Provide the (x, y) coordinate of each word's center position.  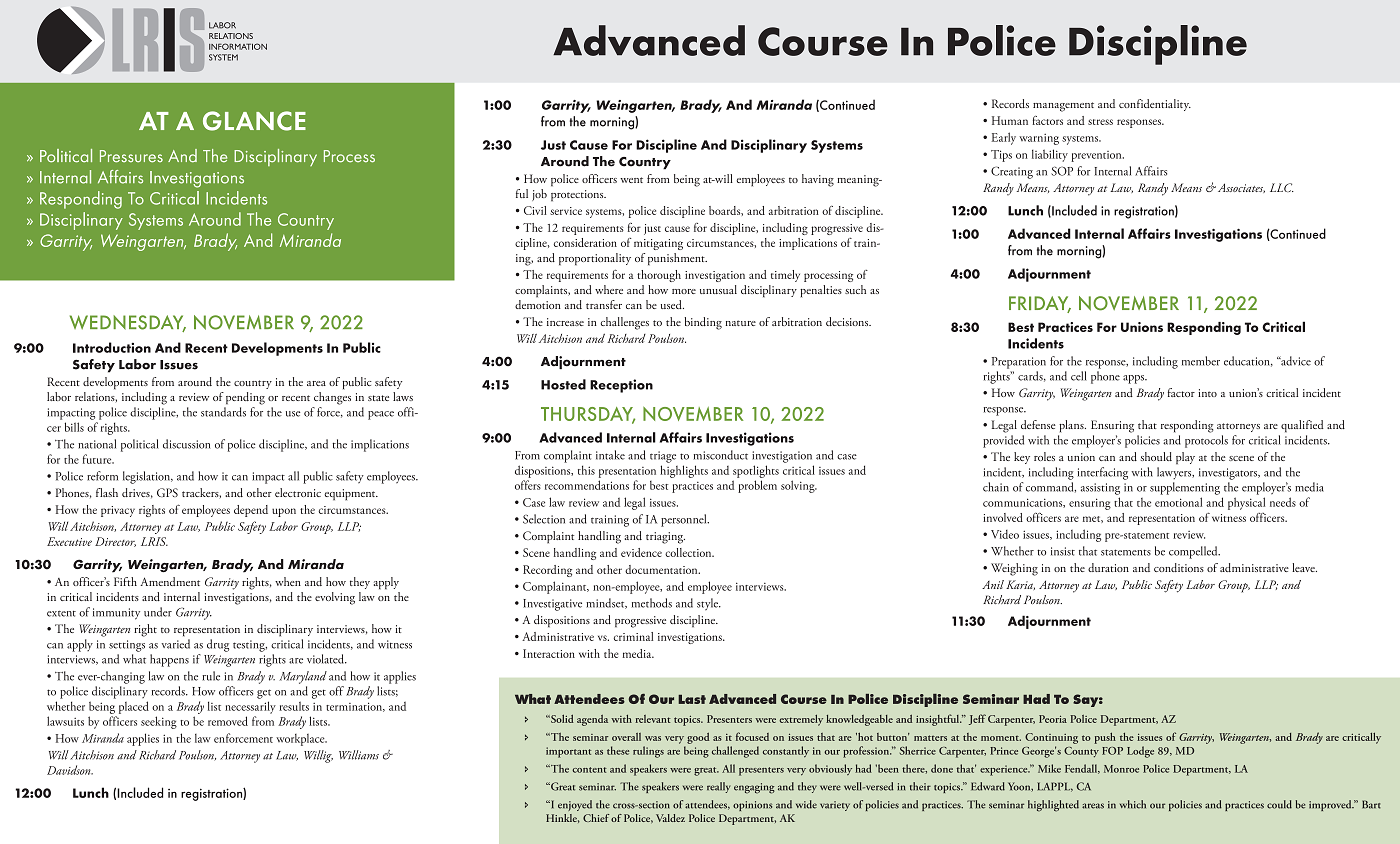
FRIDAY (1040, 304)
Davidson (70, 770)
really (718, 787)
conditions (1179, 567)
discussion (186, 444)
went (631, 180)
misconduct (721, 455)
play (1185, 458)
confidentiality (1155, 105)
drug (218, 645)
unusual (718, 289)
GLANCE (254, 121)
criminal (633, 636)
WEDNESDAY (128, 323)
